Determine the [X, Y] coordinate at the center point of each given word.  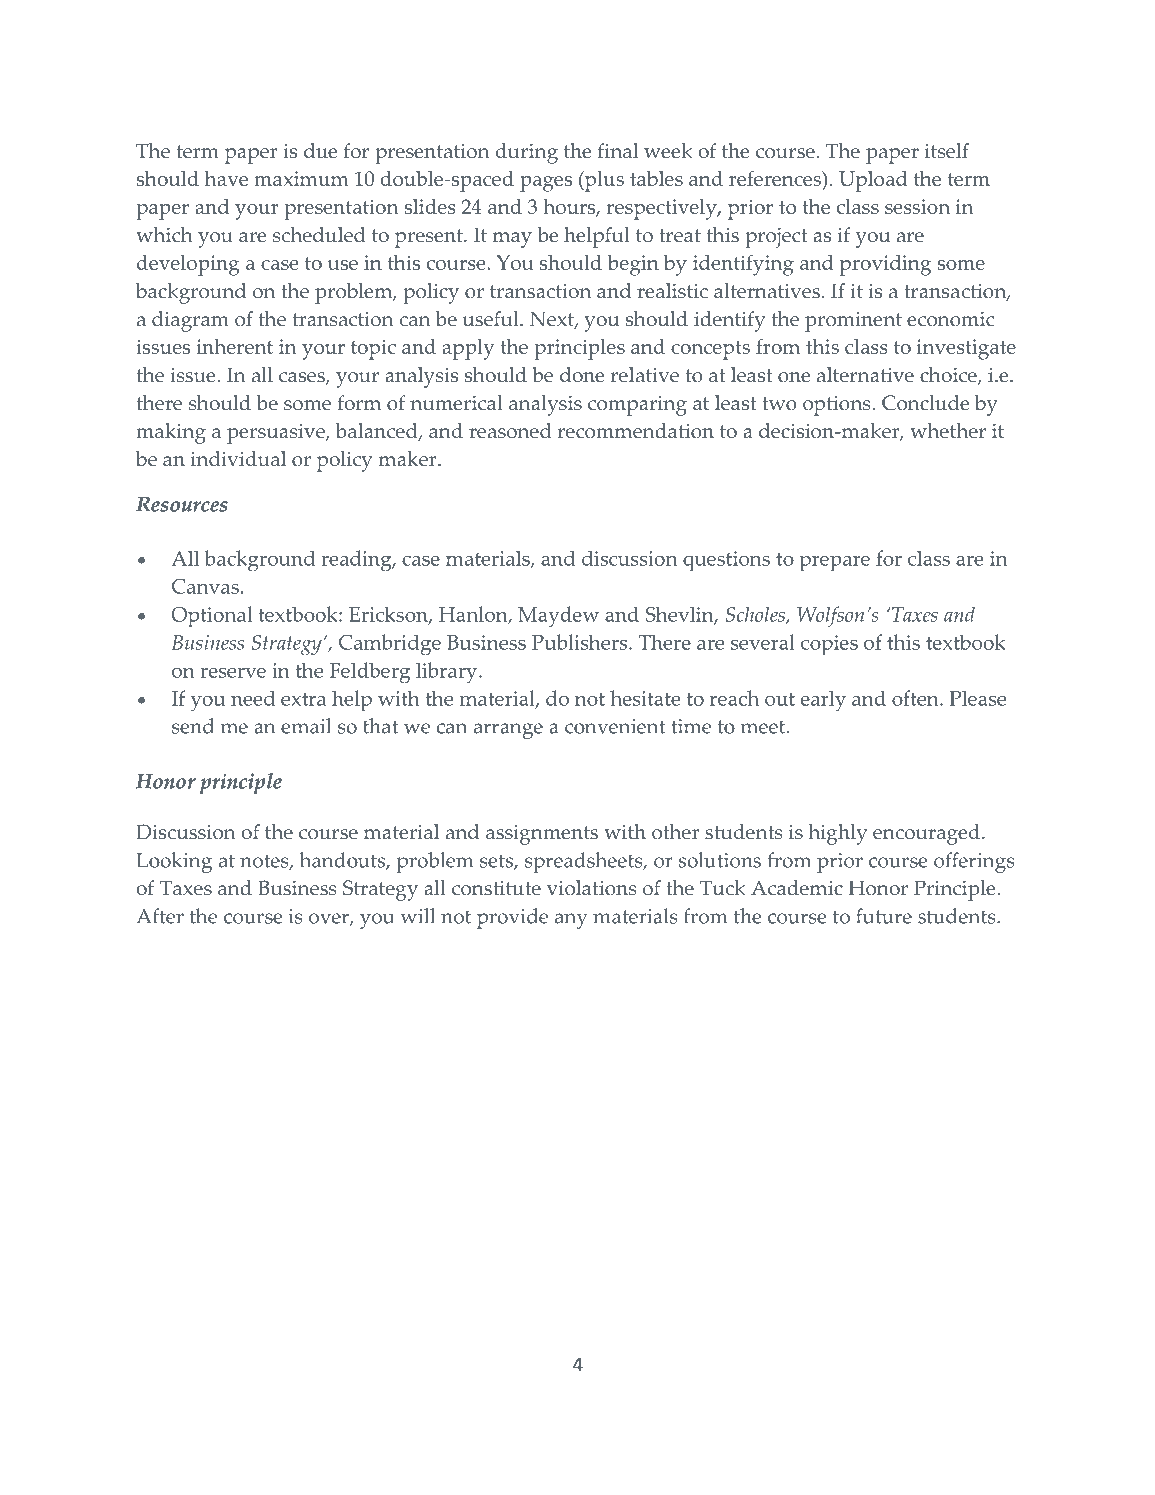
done [582, 375]
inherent [235, 346]
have [226, 178]
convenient [615, 726]
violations [592, 888]
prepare [835, 563]
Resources [182, 504]
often [916, 698]
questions [726, 561]
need [253, 698]
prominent [853, 322]
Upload [873, 181]
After [160, 916]
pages [546, 184]
